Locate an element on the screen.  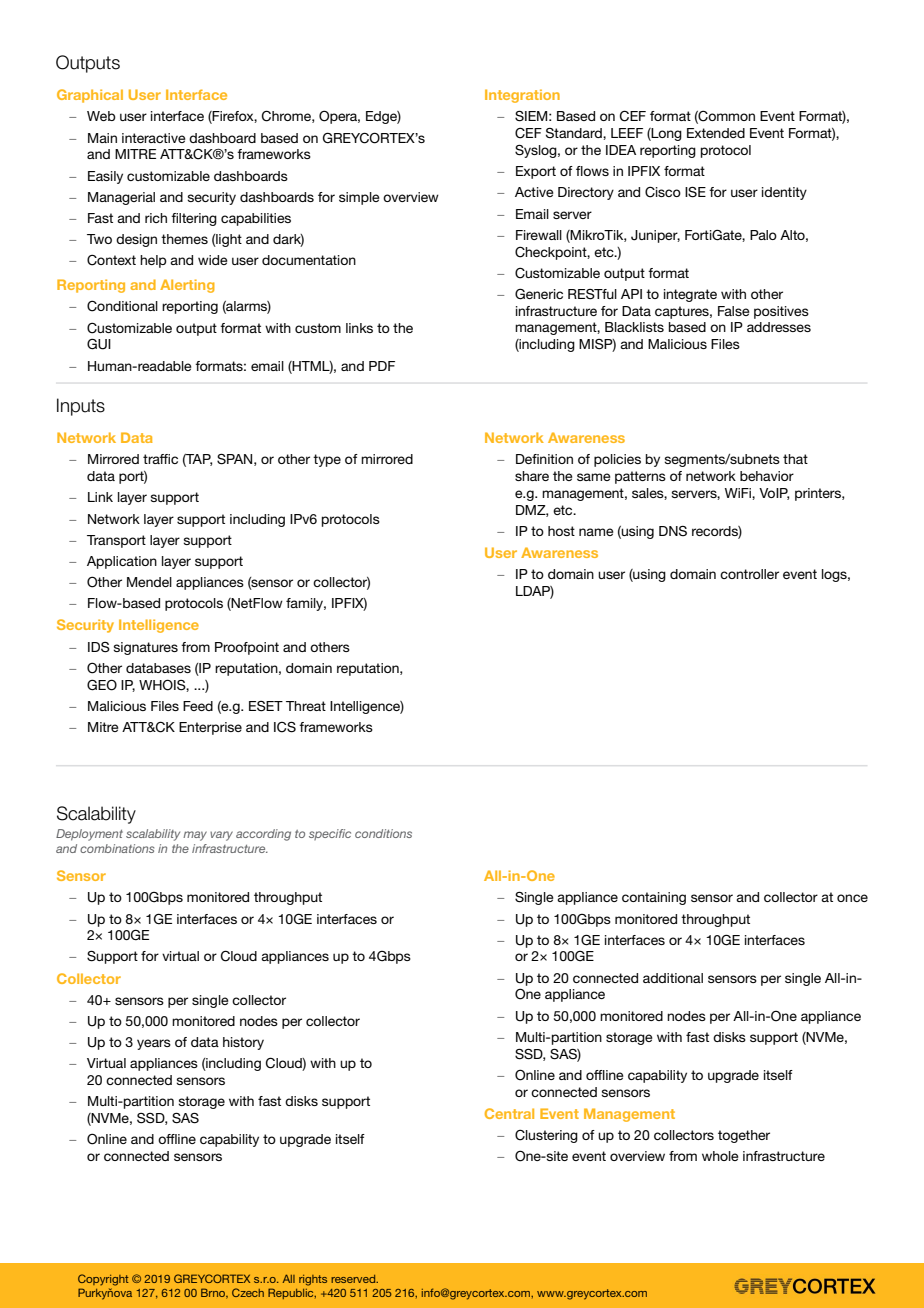
PDF is located at coordinates (382, 366).
